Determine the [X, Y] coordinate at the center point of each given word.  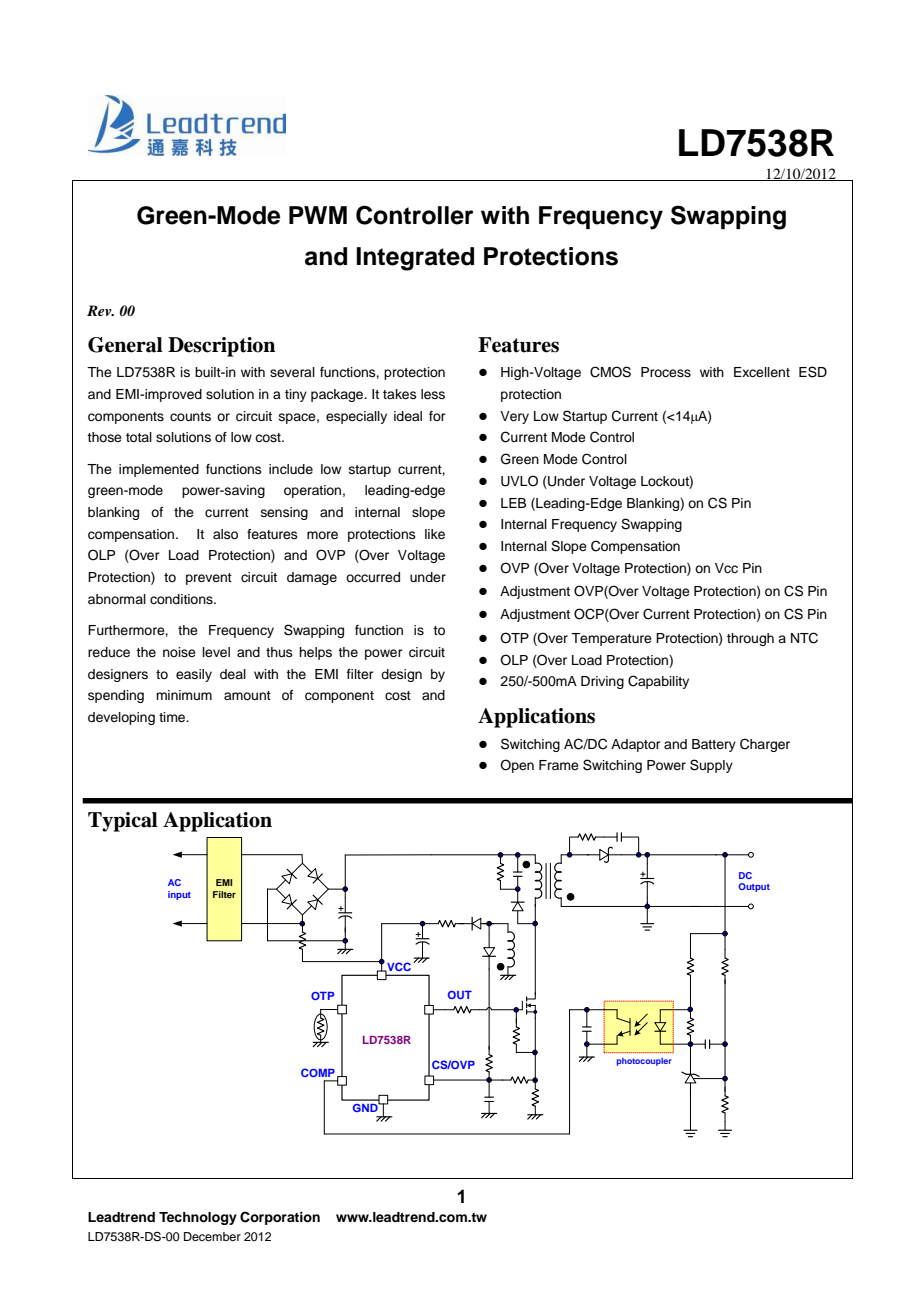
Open [517, 766]
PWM [318, 215]
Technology [198, 1218]
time [173, 717]
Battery [714, 745]
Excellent [762, 372]
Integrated [415, 259]
